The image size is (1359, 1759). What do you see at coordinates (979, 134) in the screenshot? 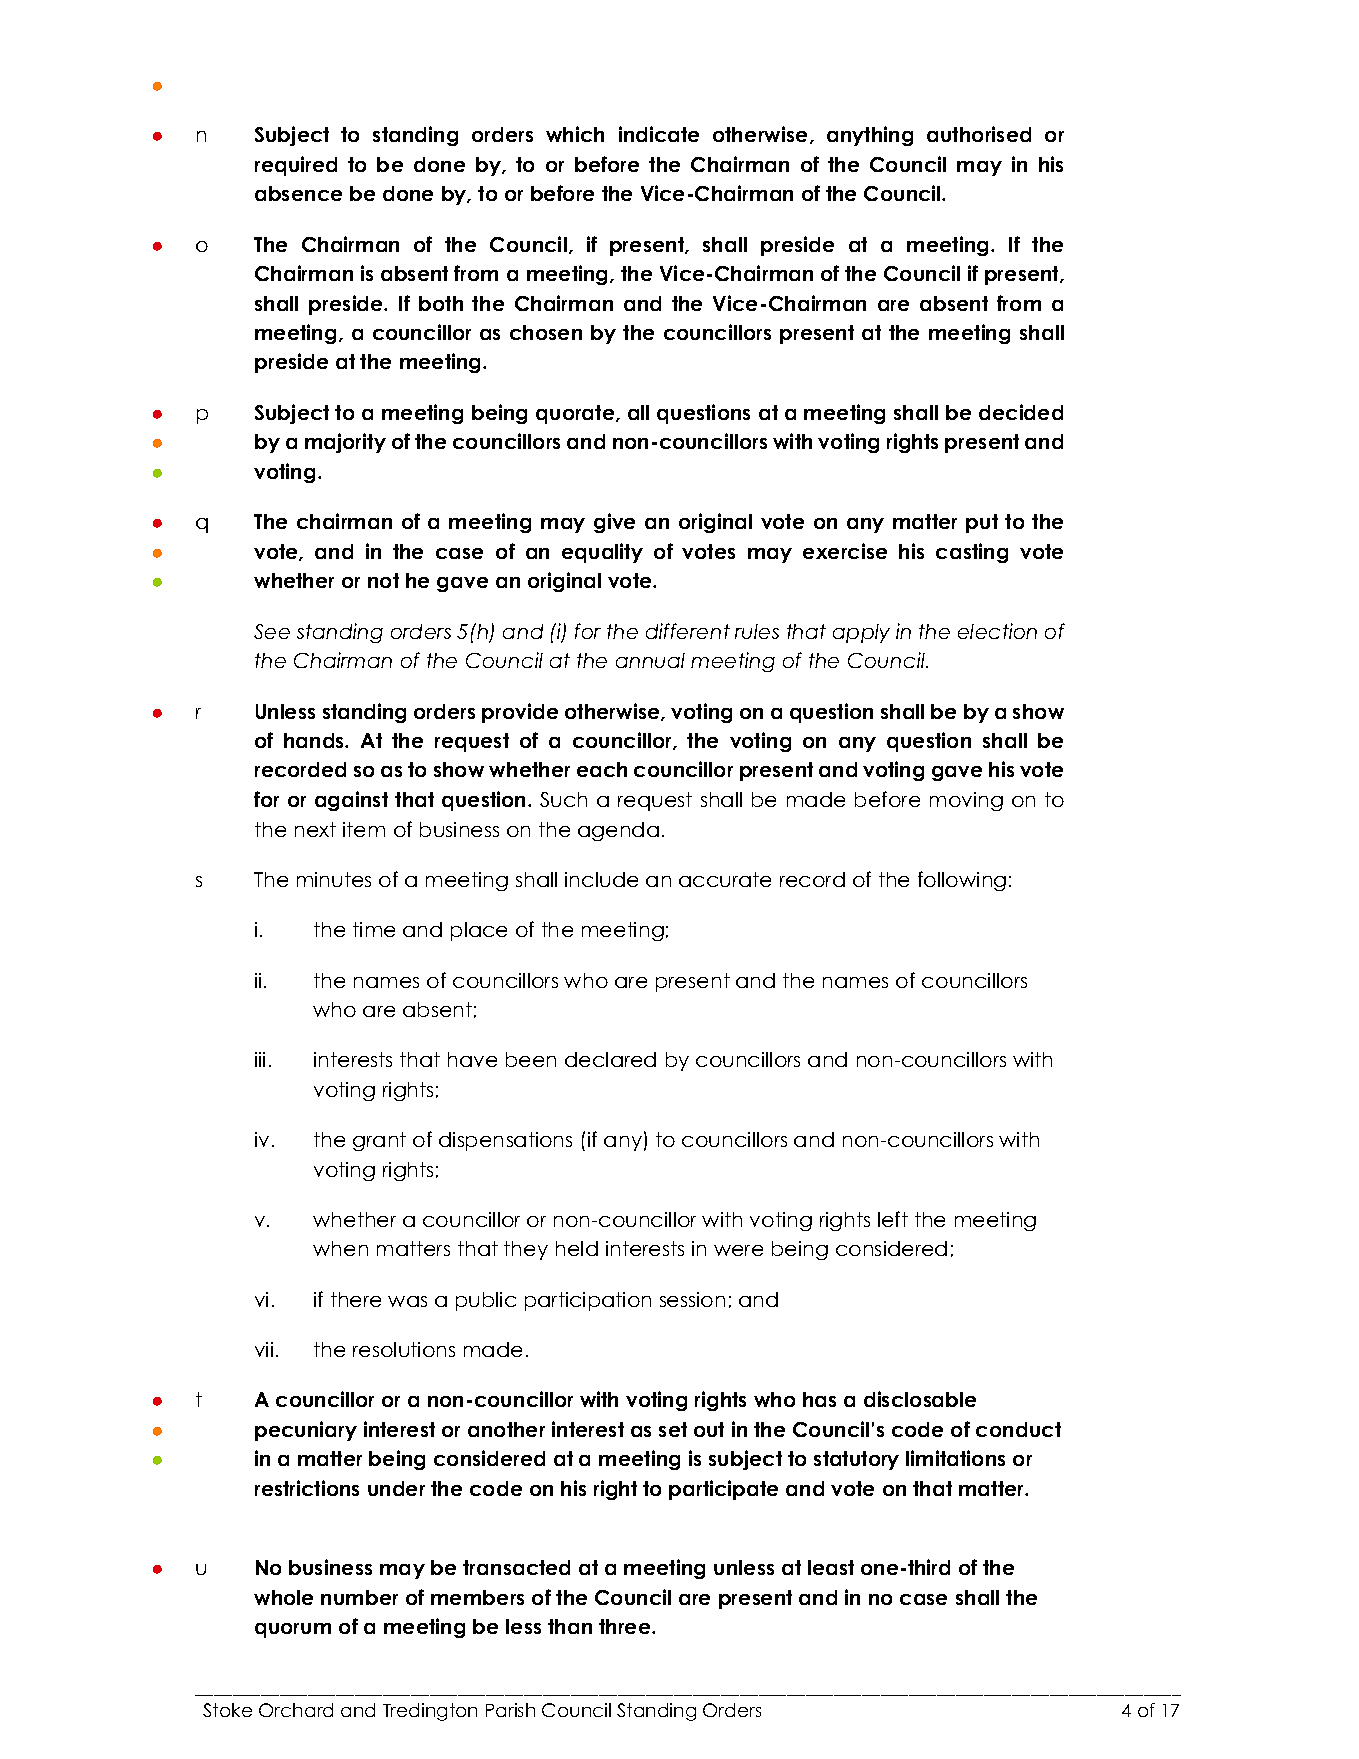
I see `authorised` at bounding box center [979, 134].
